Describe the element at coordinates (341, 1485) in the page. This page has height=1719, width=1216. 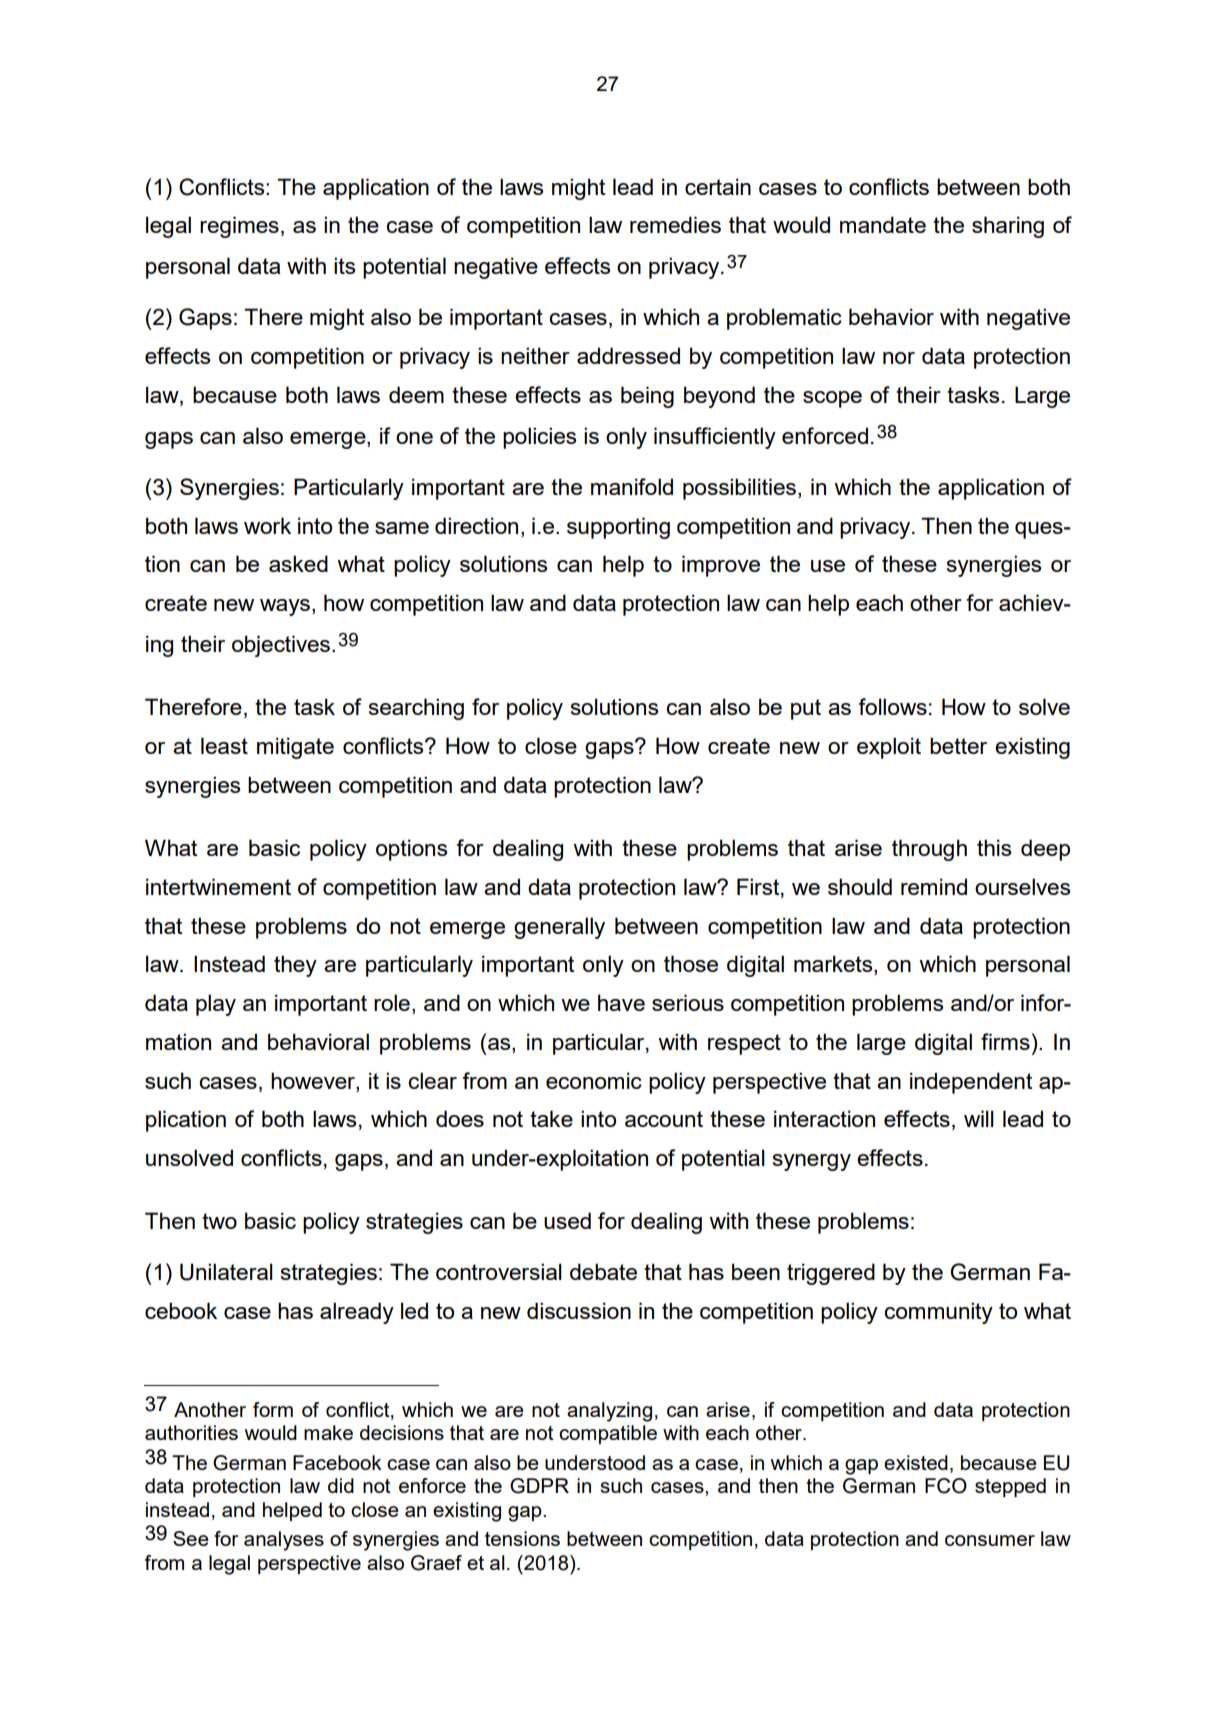
I see `did` at that location.
